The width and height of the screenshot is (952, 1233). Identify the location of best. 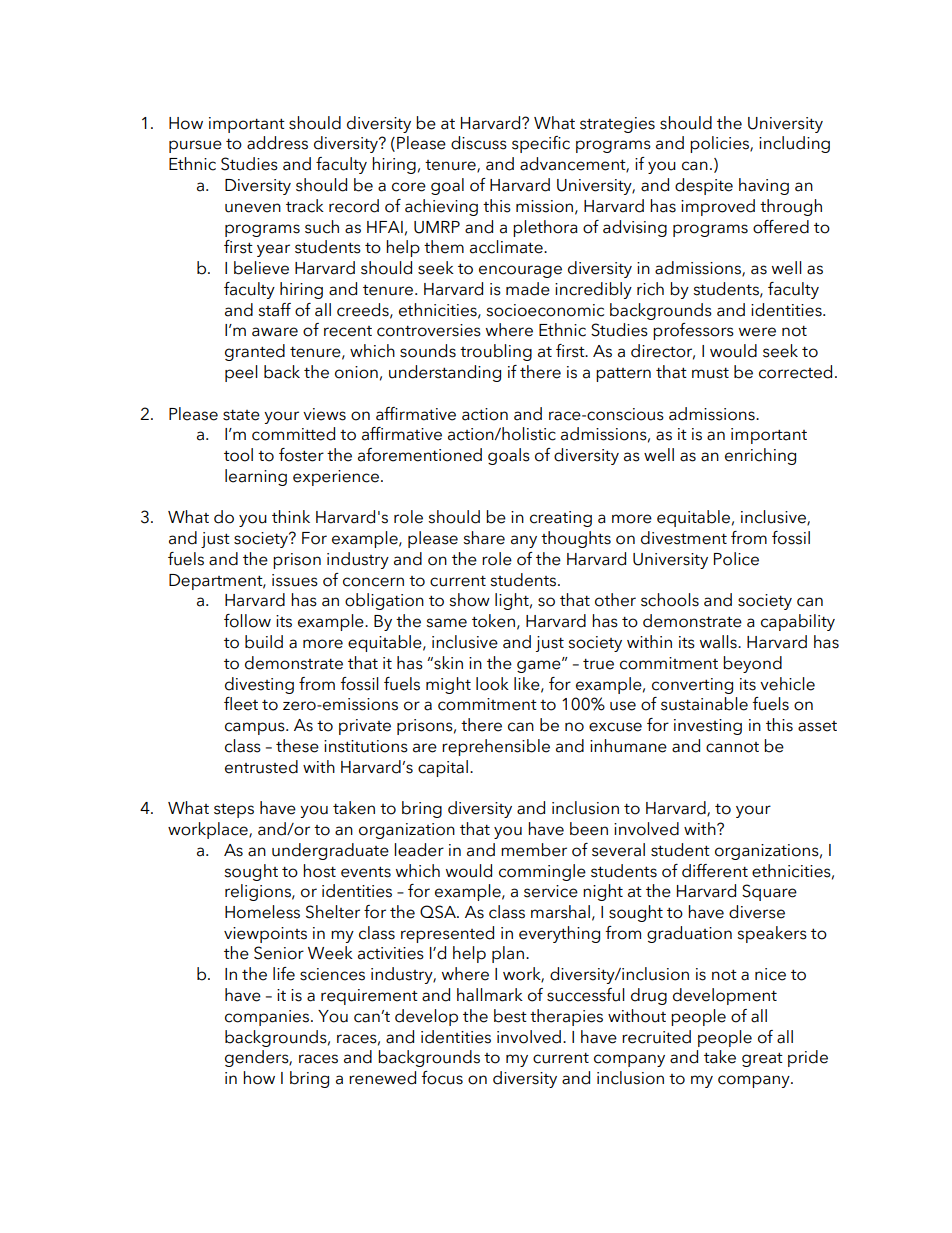
(510, 1016).
